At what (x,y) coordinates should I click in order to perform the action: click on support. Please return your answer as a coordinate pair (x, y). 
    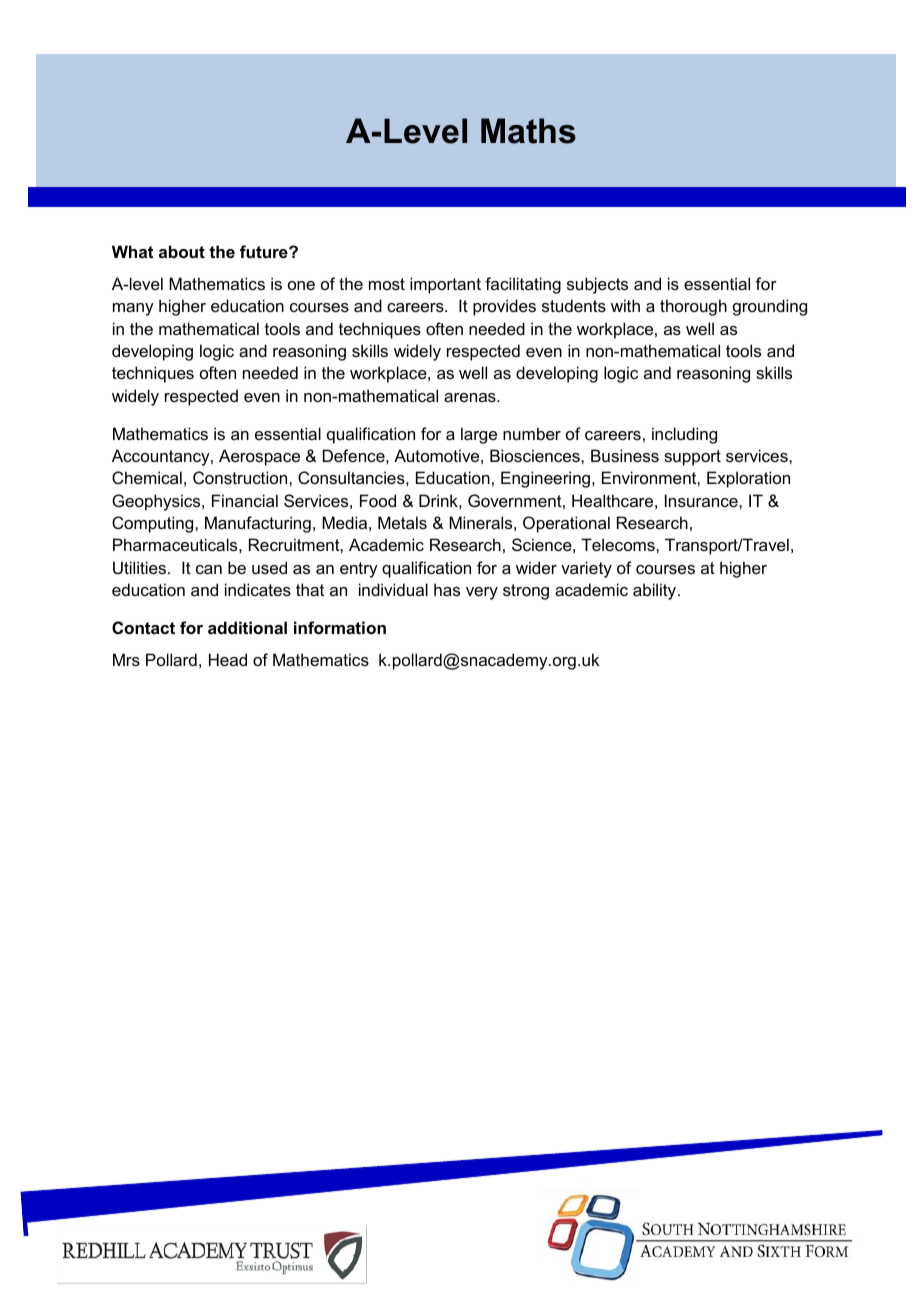
    Looking at the image, I should click on (692, 458).
